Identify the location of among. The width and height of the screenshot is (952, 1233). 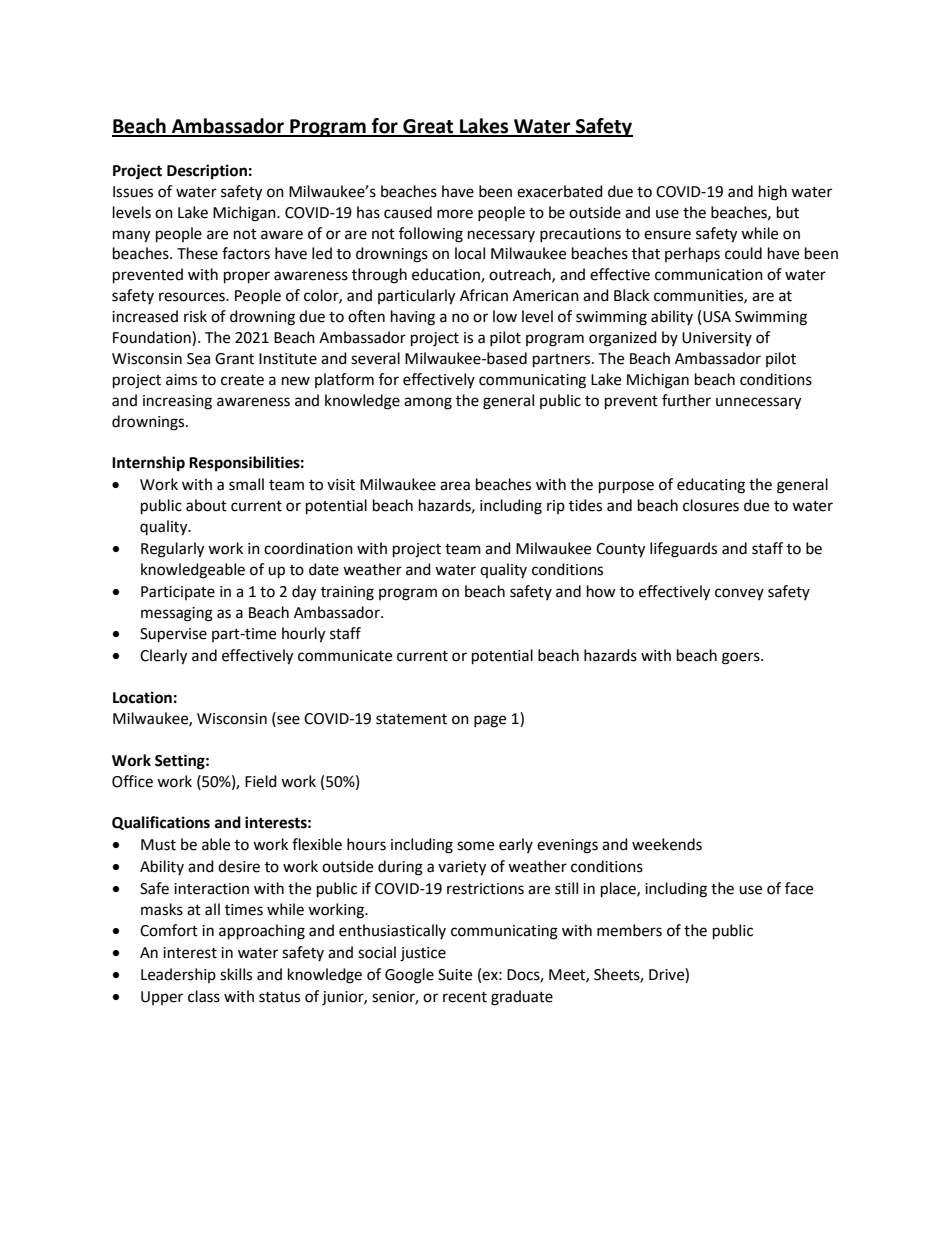
(428, 403).
